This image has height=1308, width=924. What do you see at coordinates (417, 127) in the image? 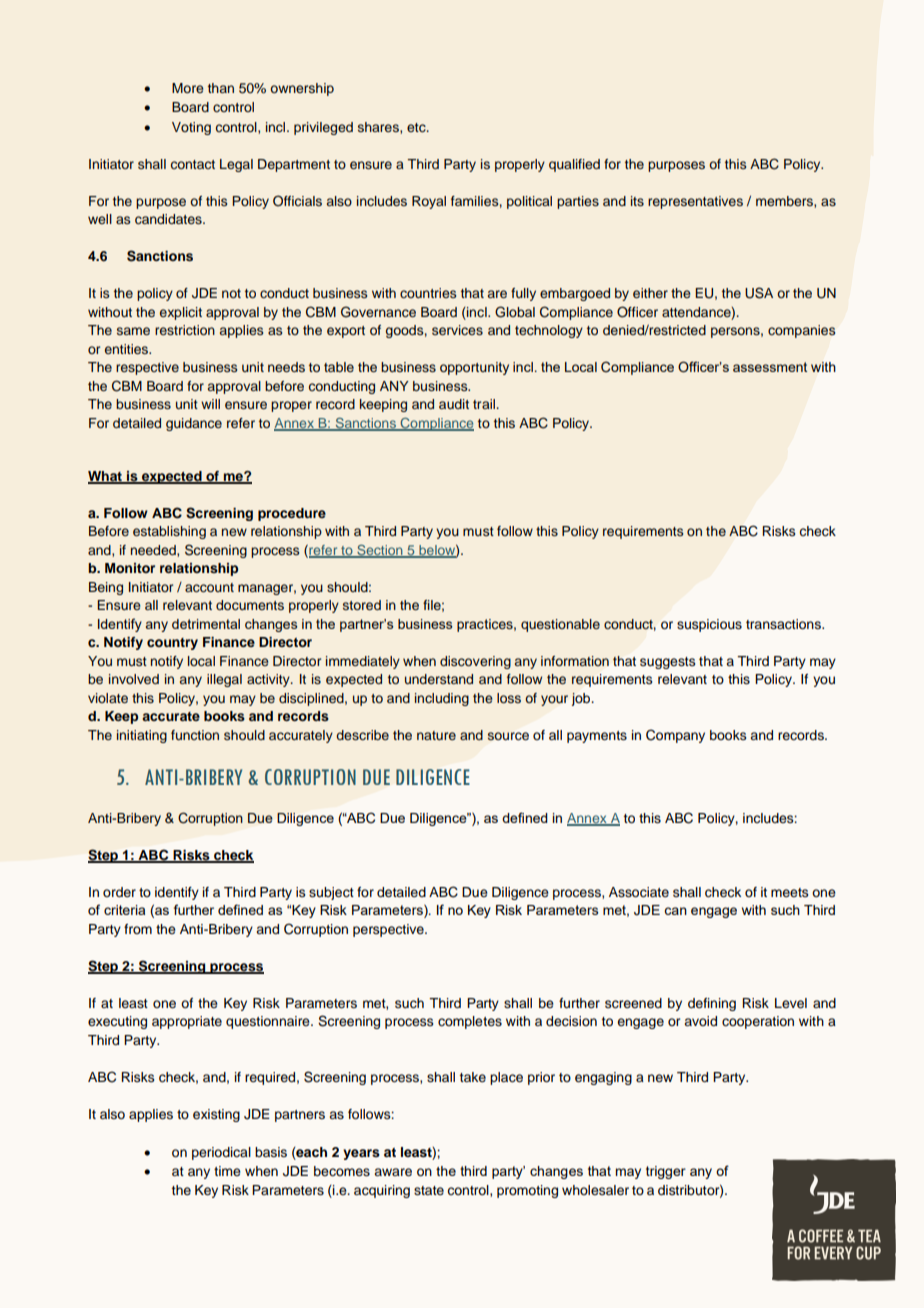
I see `etc` at bounding box center [417, 127].
